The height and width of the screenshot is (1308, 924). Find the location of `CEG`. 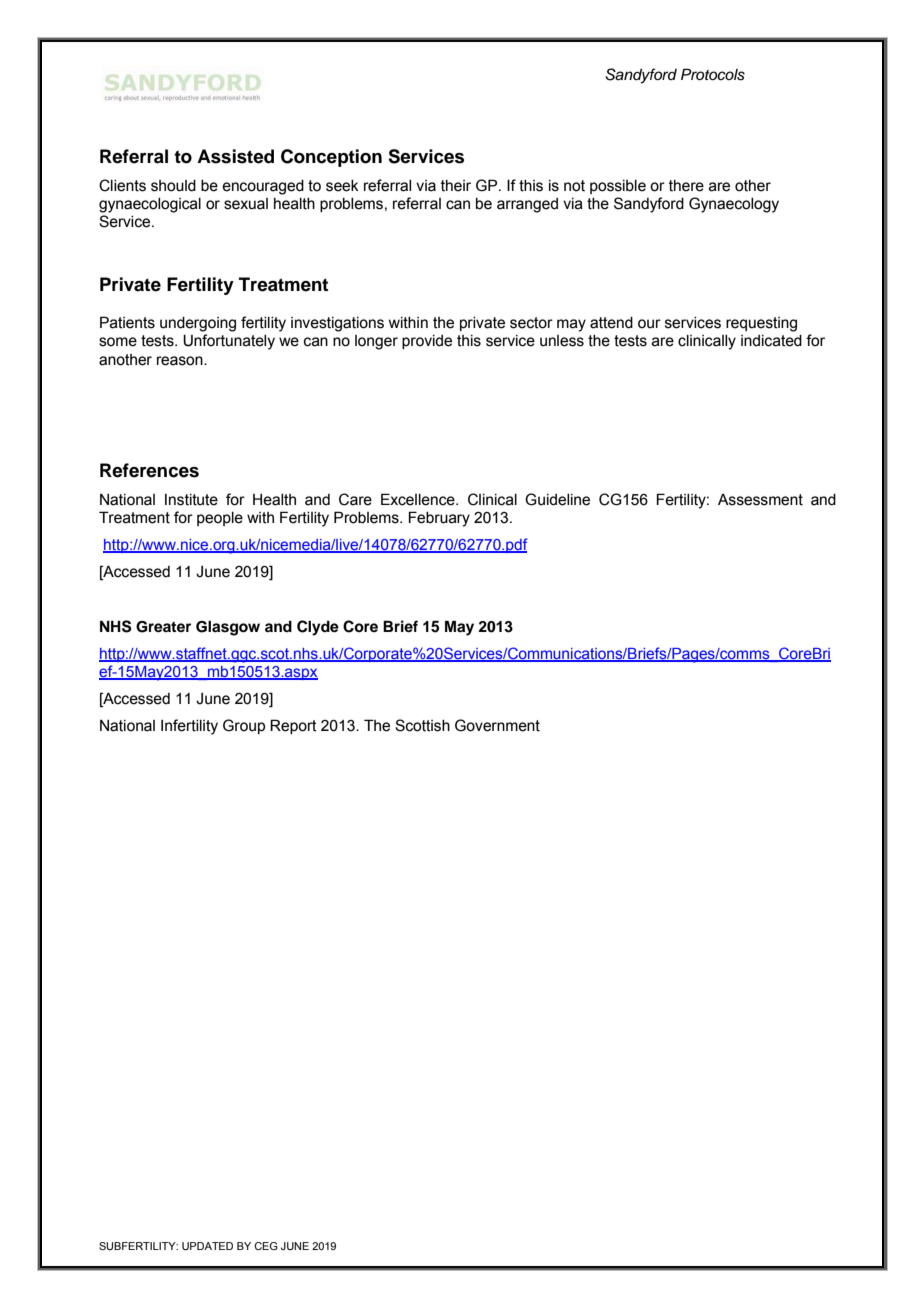

CEG is located at coordinates (266, 1246).
